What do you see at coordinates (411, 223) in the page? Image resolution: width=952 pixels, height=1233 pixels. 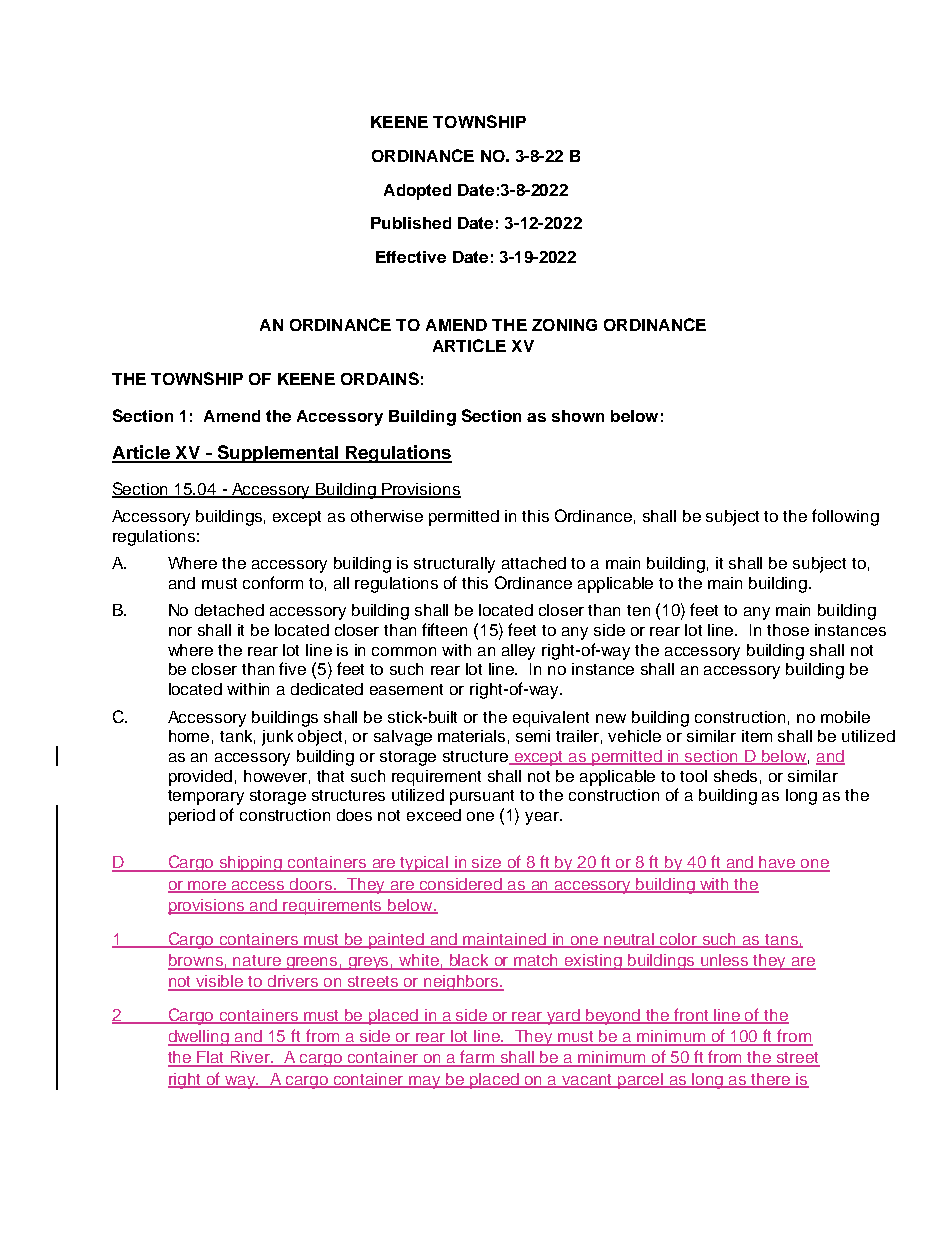 I see `Published` at bounding box center [411, 223].
